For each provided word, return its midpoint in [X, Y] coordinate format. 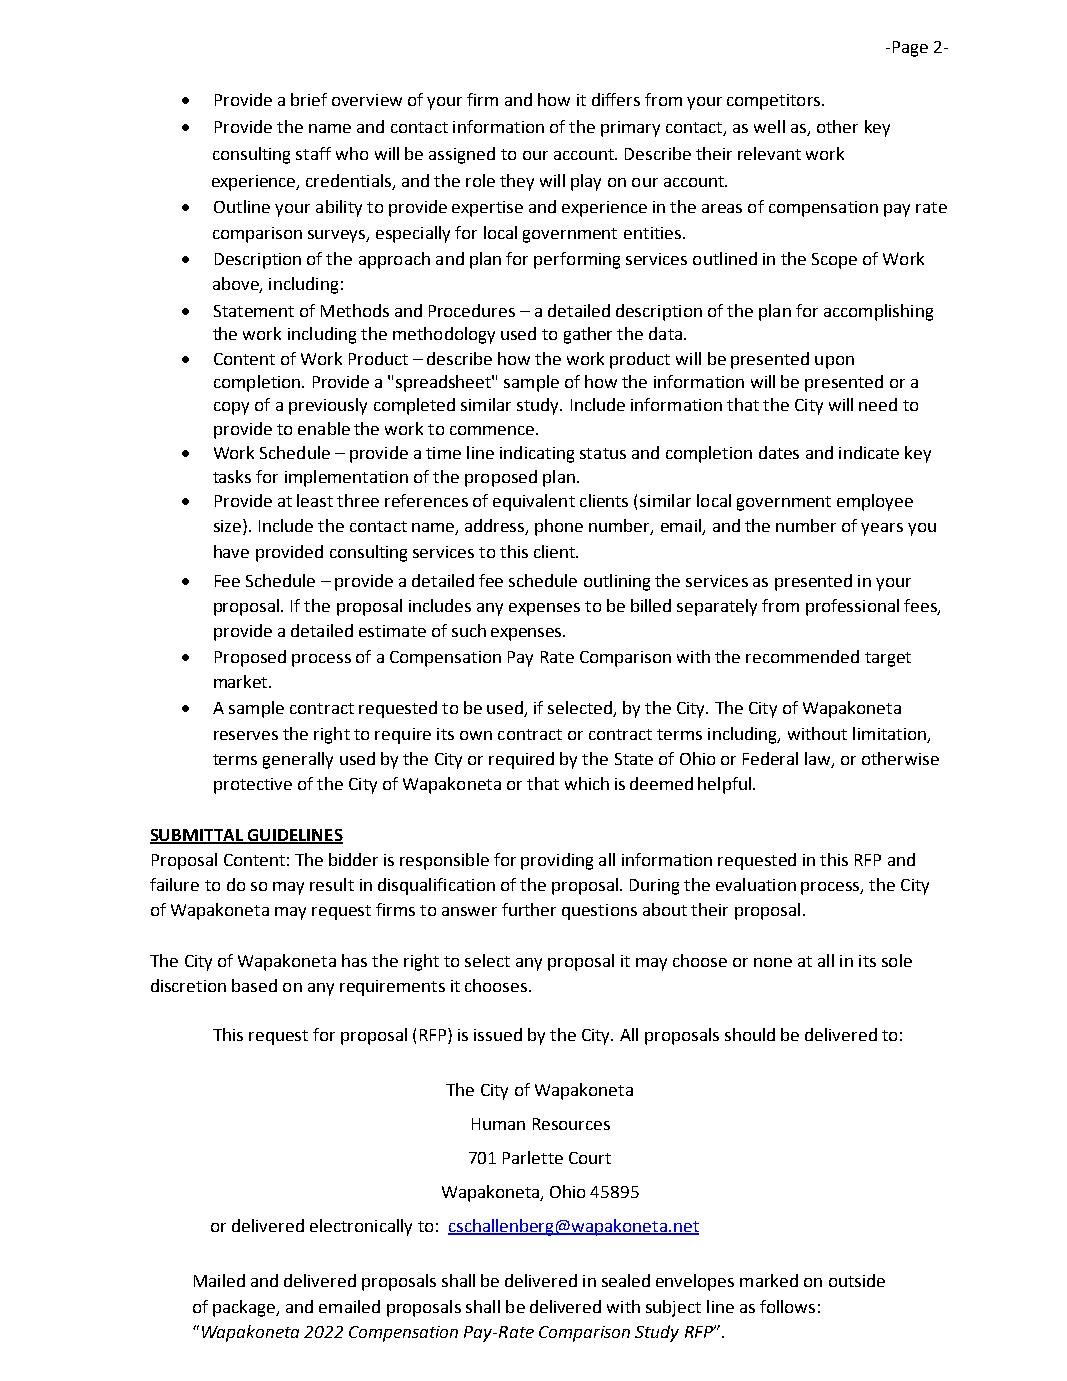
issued [498, 1034]
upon [834, 362]
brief [309, 99]
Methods [355, 310]
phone [559, 527]
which [587, 783]
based [254, 985]
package [245, 1308]
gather [588, 335]
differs [616, 99]
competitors [773, 102]
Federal [770, 758]
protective [253, 786]
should [750, 1034]
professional [852, 607]
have [231, 551]
